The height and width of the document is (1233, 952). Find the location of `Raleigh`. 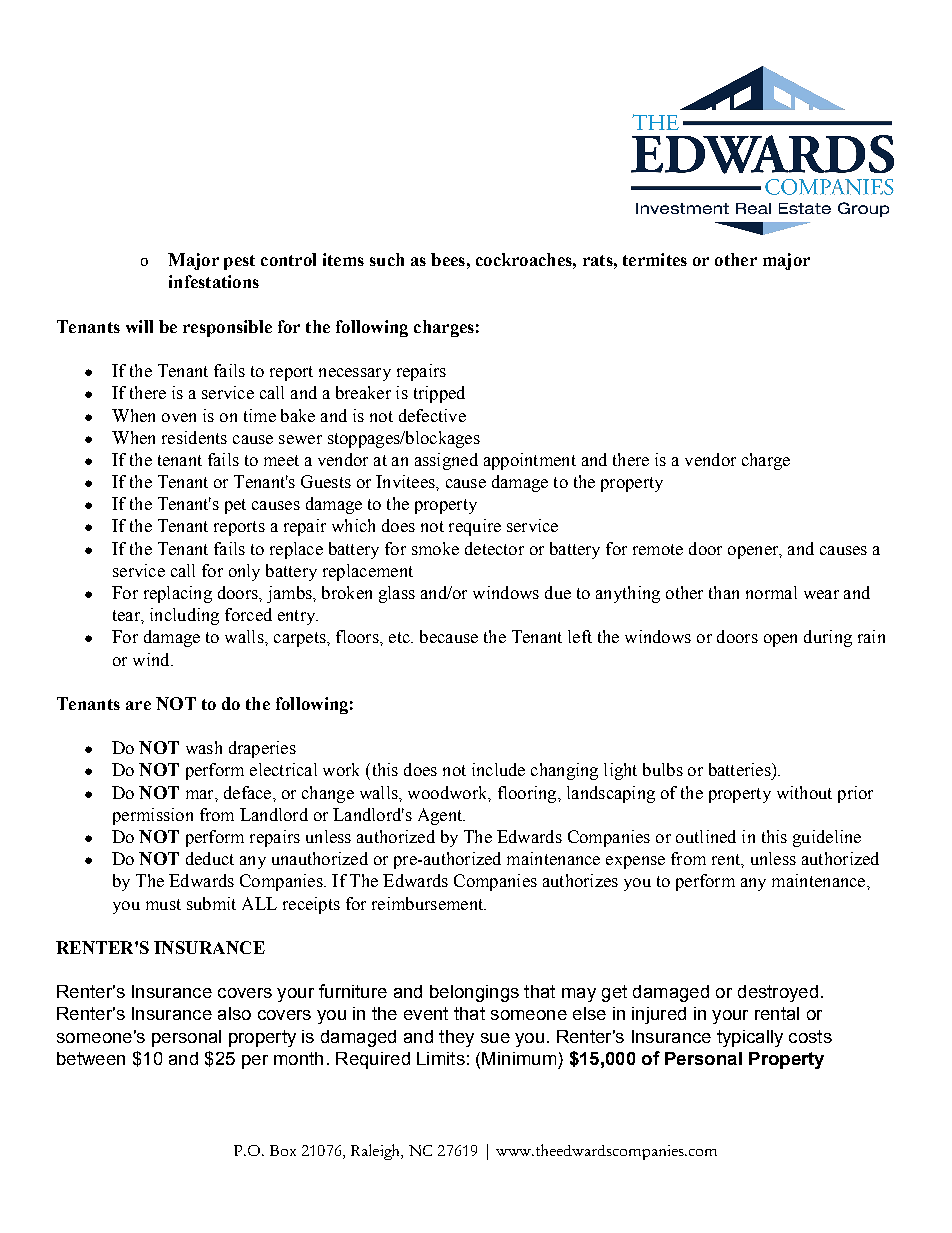

Raleigh is located at coordinates (377, 1152).
